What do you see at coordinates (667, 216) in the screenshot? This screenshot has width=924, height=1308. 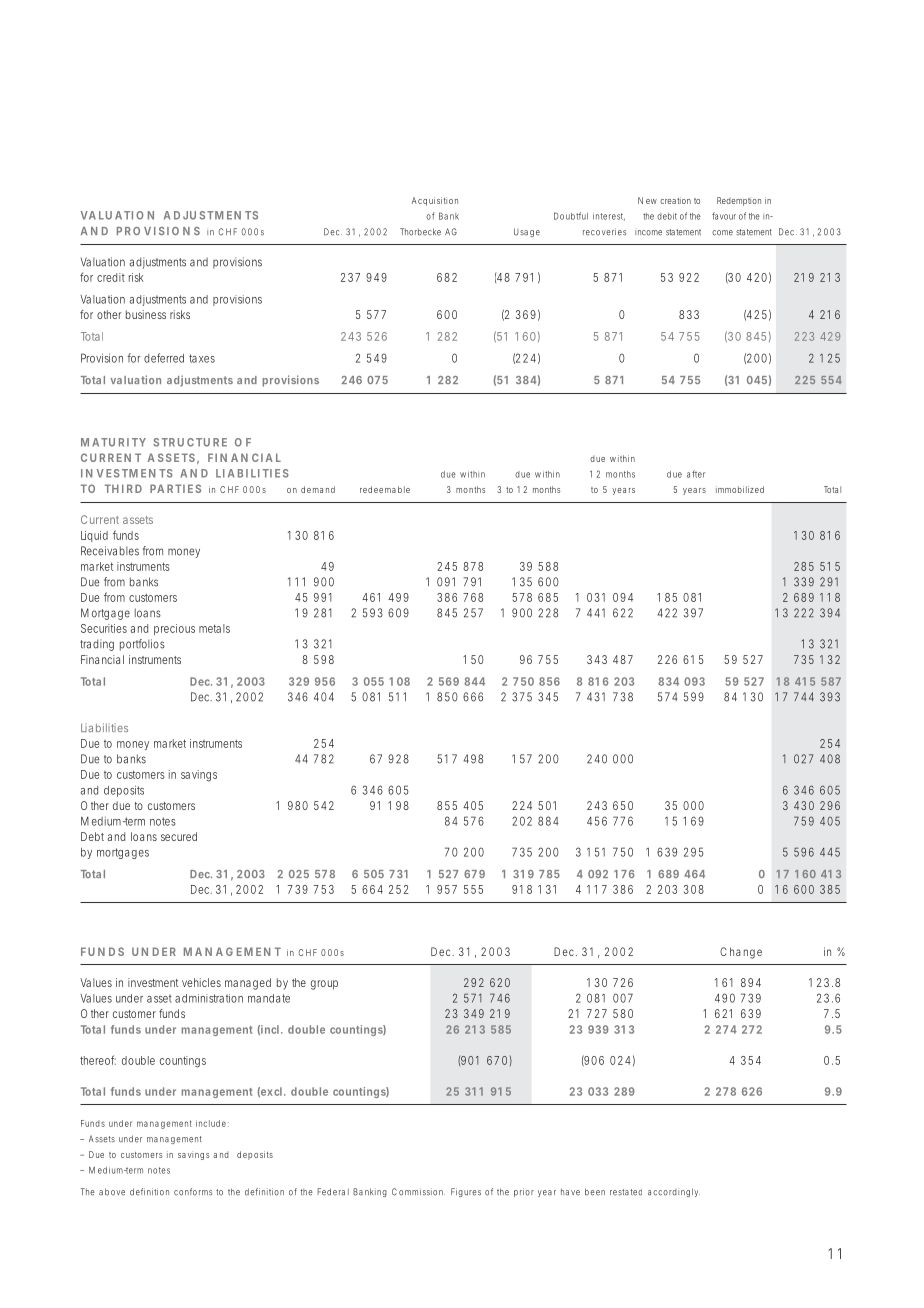 I see `debit` at bounding box center [667, 216].
